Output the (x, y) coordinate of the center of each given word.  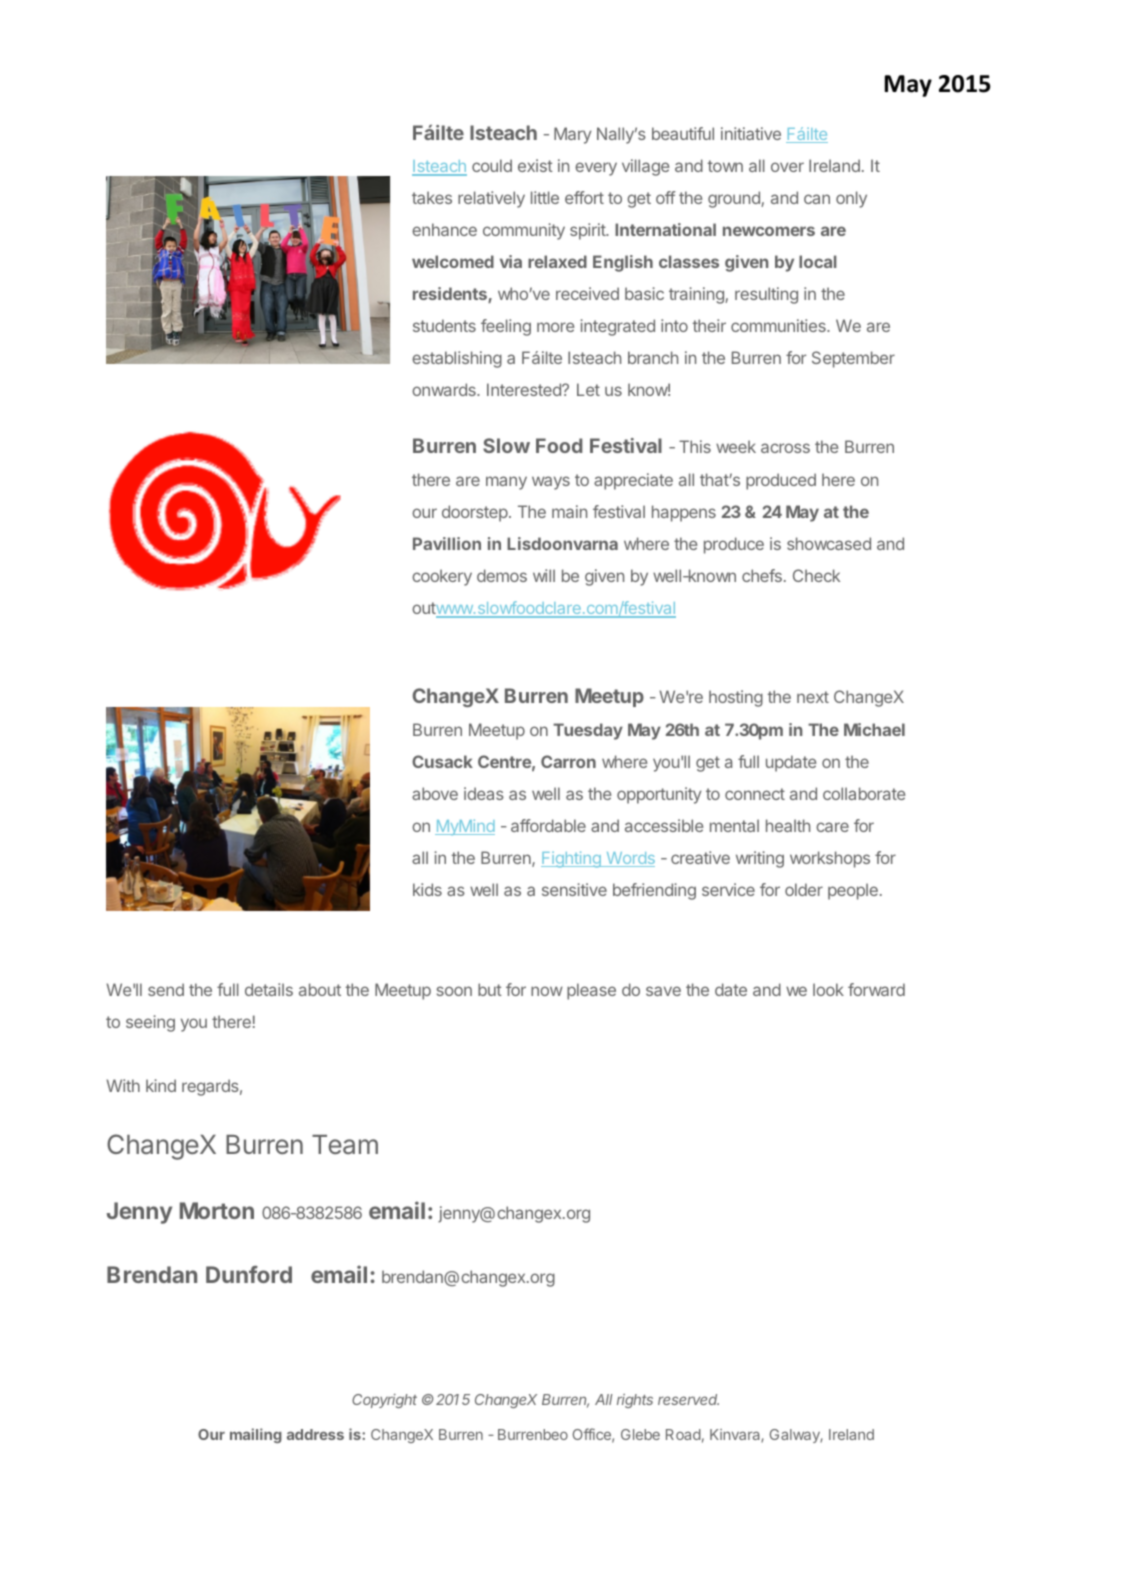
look (828, 989)
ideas (484, 793)
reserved (688, 1399)
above (435, 793)
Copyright (384, 1401)
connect (755, 794)
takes (432, 197)
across (785, 448)
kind (161, 1085)
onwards (445, 389)
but (490, 989)
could (492, 165)
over (787, 167)
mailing (256, 1435)
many (506, 483)
